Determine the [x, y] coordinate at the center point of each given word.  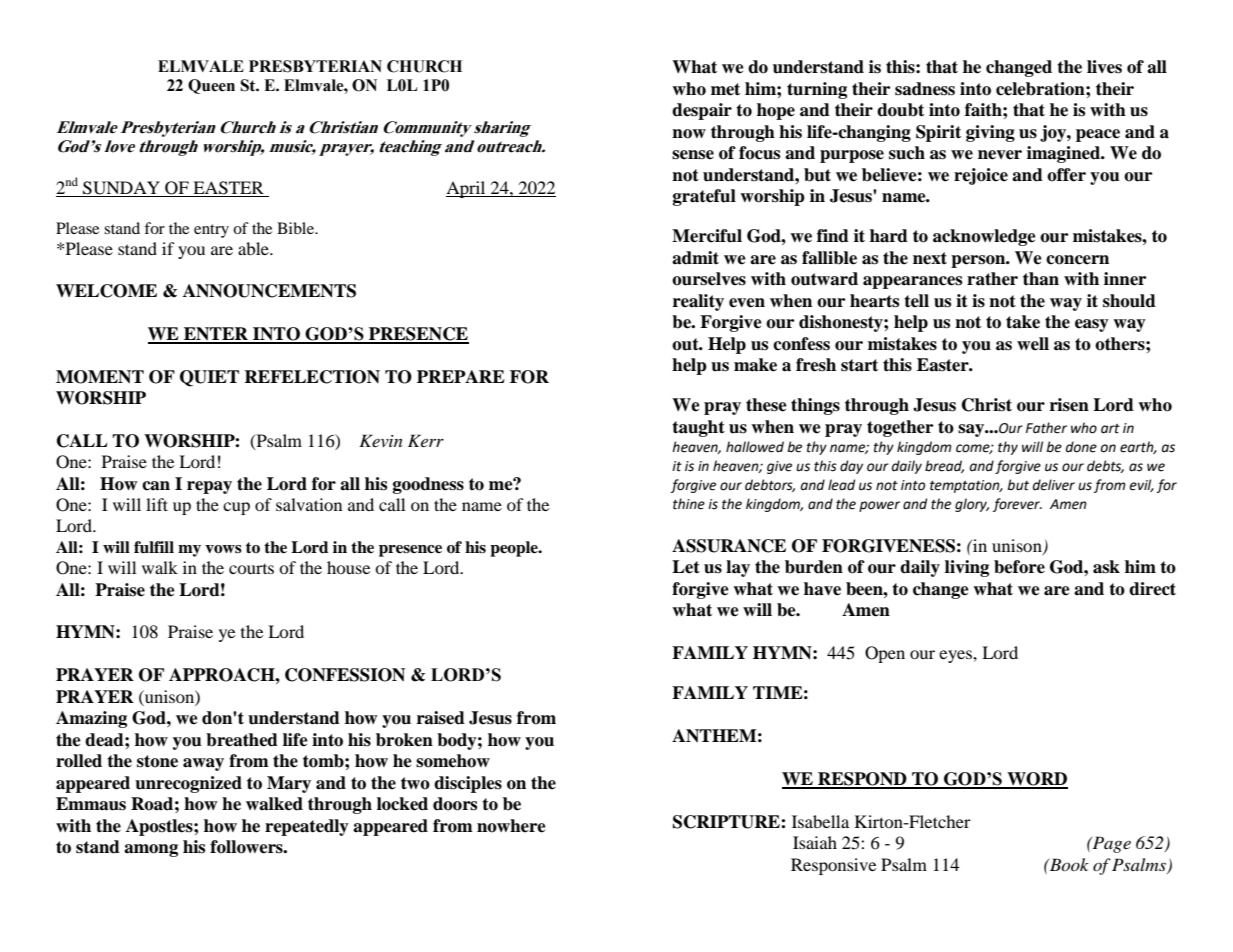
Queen [211, 86]
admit [695, 258]
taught [698, 428]
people [515, 549]
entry [211, 231]
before [1019, 567]
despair [702, 111]
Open [885, 654]
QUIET [209, 378]
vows [223, 549]
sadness [925, 89]
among [151, 850]
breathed [242, 740]
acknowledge [984, 237]
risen [1069, 405]
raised [441, 718]
